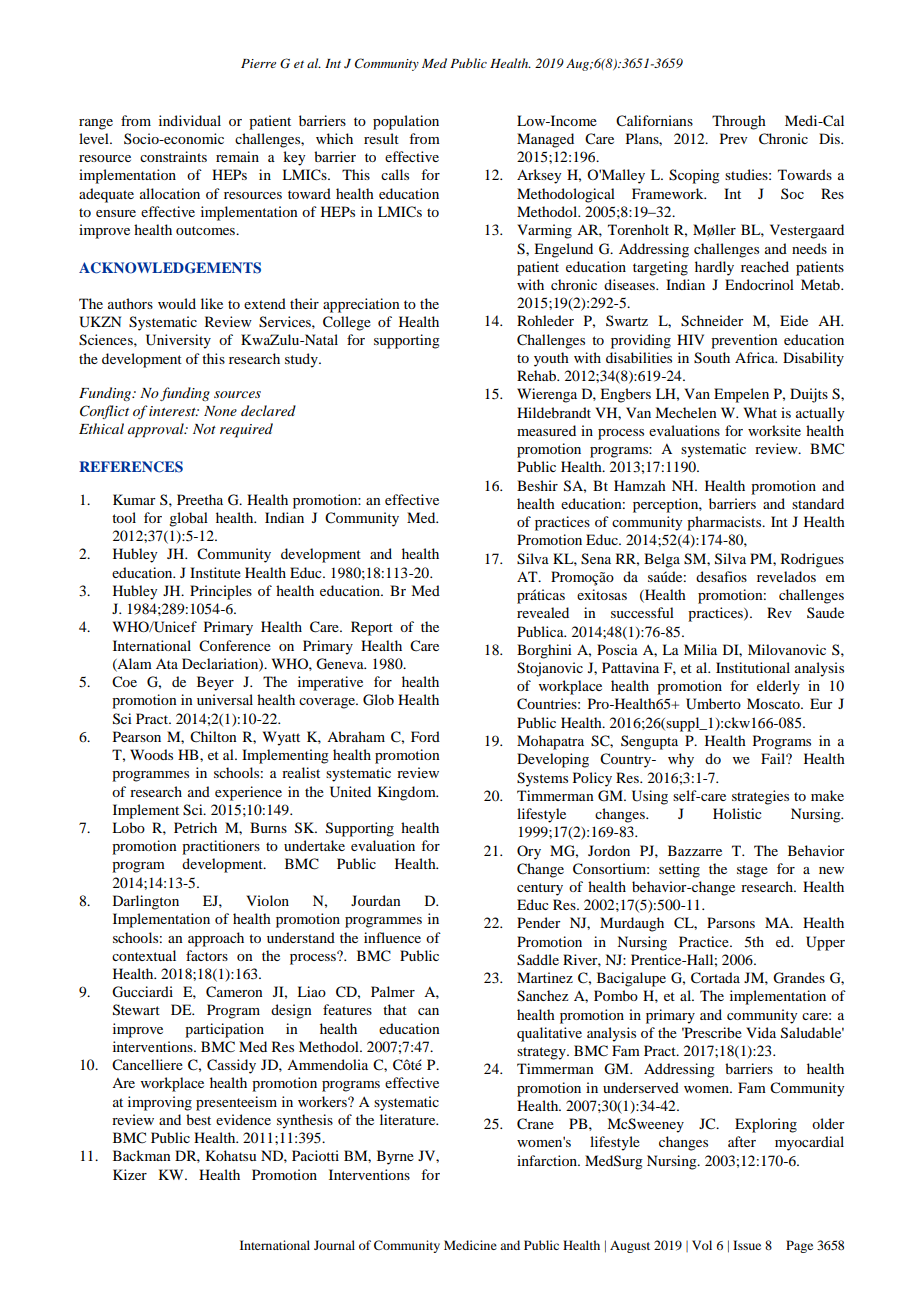 Image resolution: width=924 pixels, height=1308 pixels. What do you see at coordinates (747, 1245) in the screenshot?
I see `Issue` at bounding box center [747, 1245].
